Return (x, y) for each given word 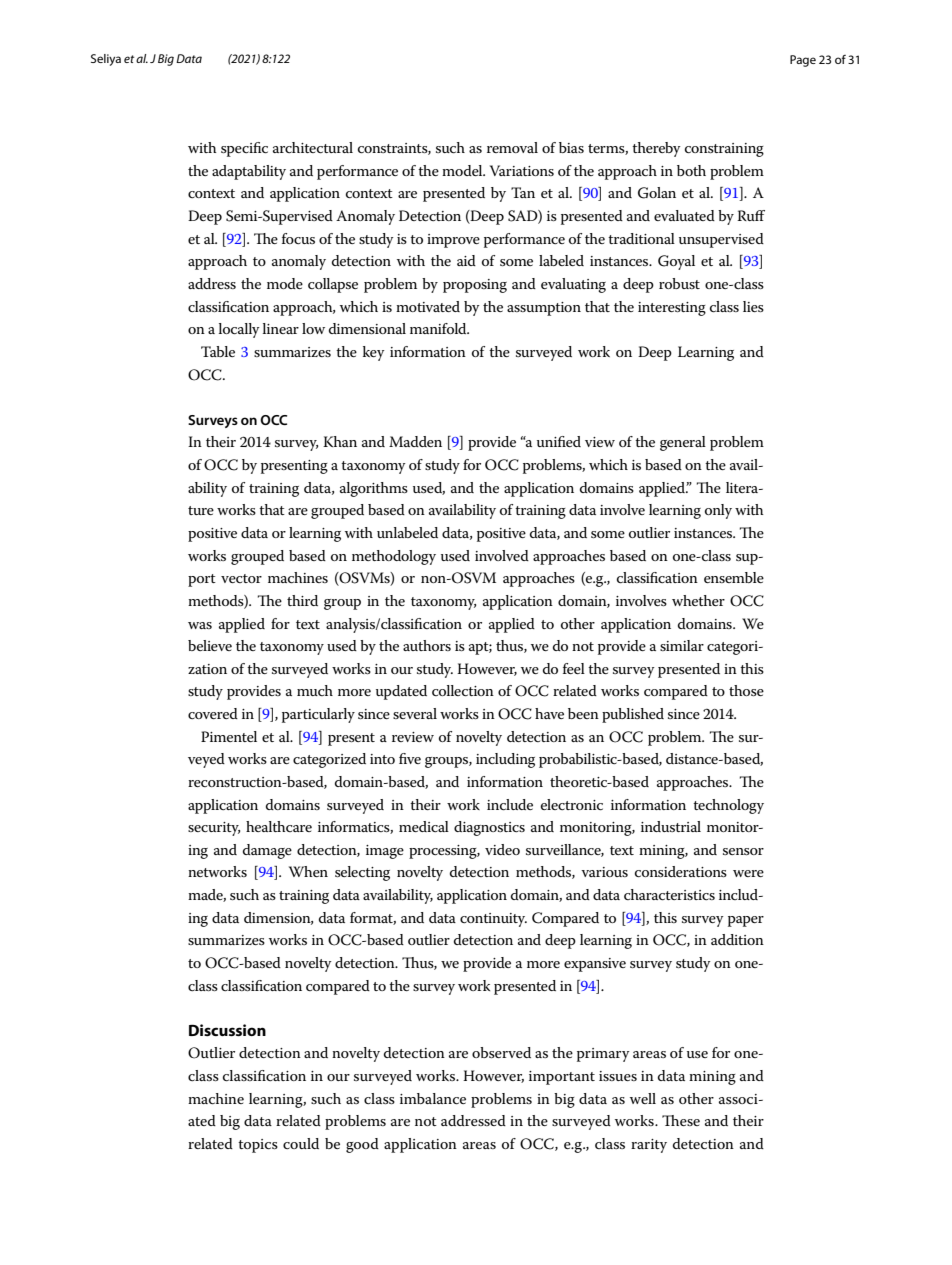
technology (728, 806)
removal (512, 147)
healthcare (279, 826)
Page (803, 61)
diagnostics (489, 828)
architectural (313, 147)
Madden (415, 441)
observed (501, 1052)
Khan (340, 441)
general (683, 443)
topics (258, 1146)
